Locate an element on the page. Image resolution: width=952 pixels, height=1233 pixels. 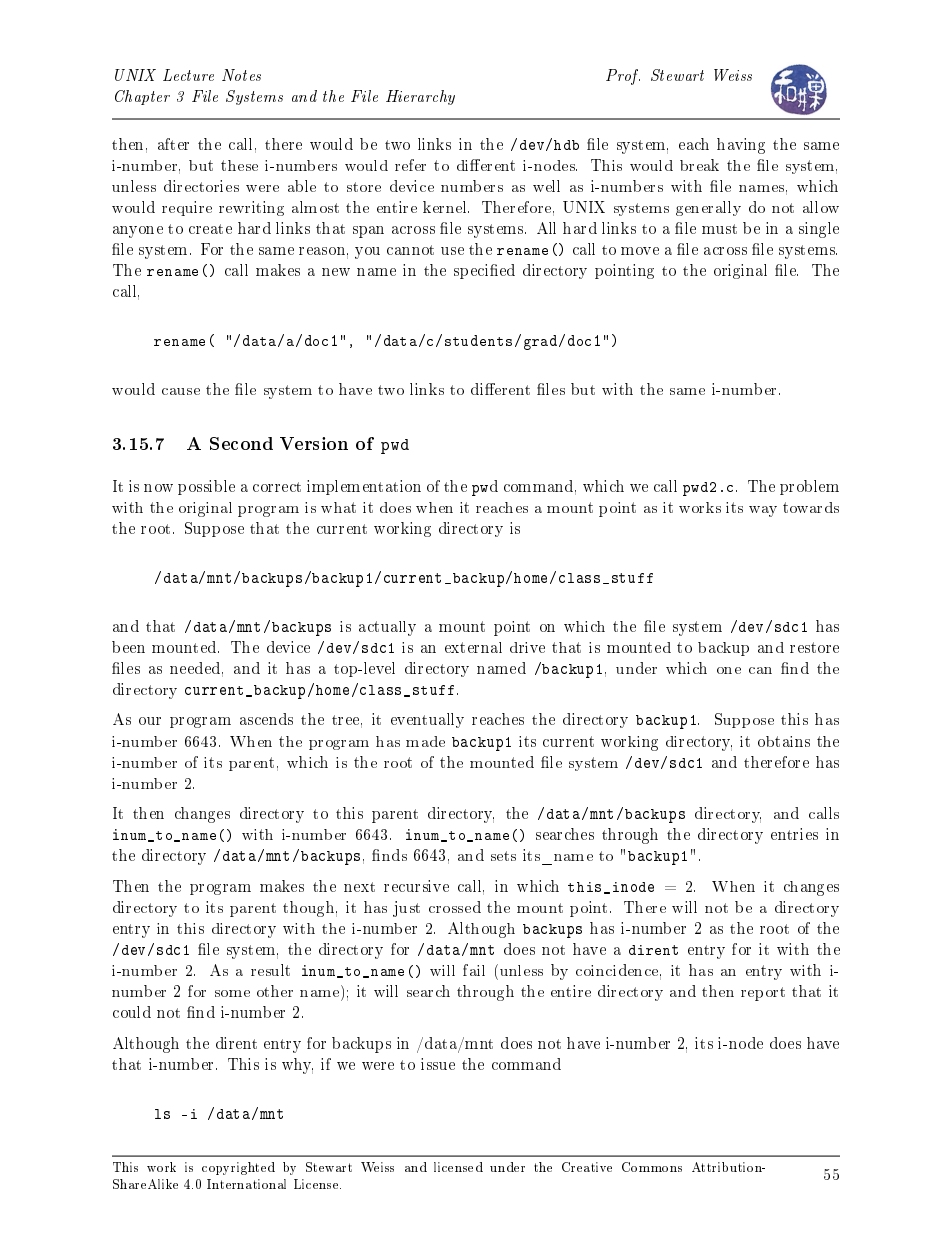
Commons is located at coordinates (652, 1167).
